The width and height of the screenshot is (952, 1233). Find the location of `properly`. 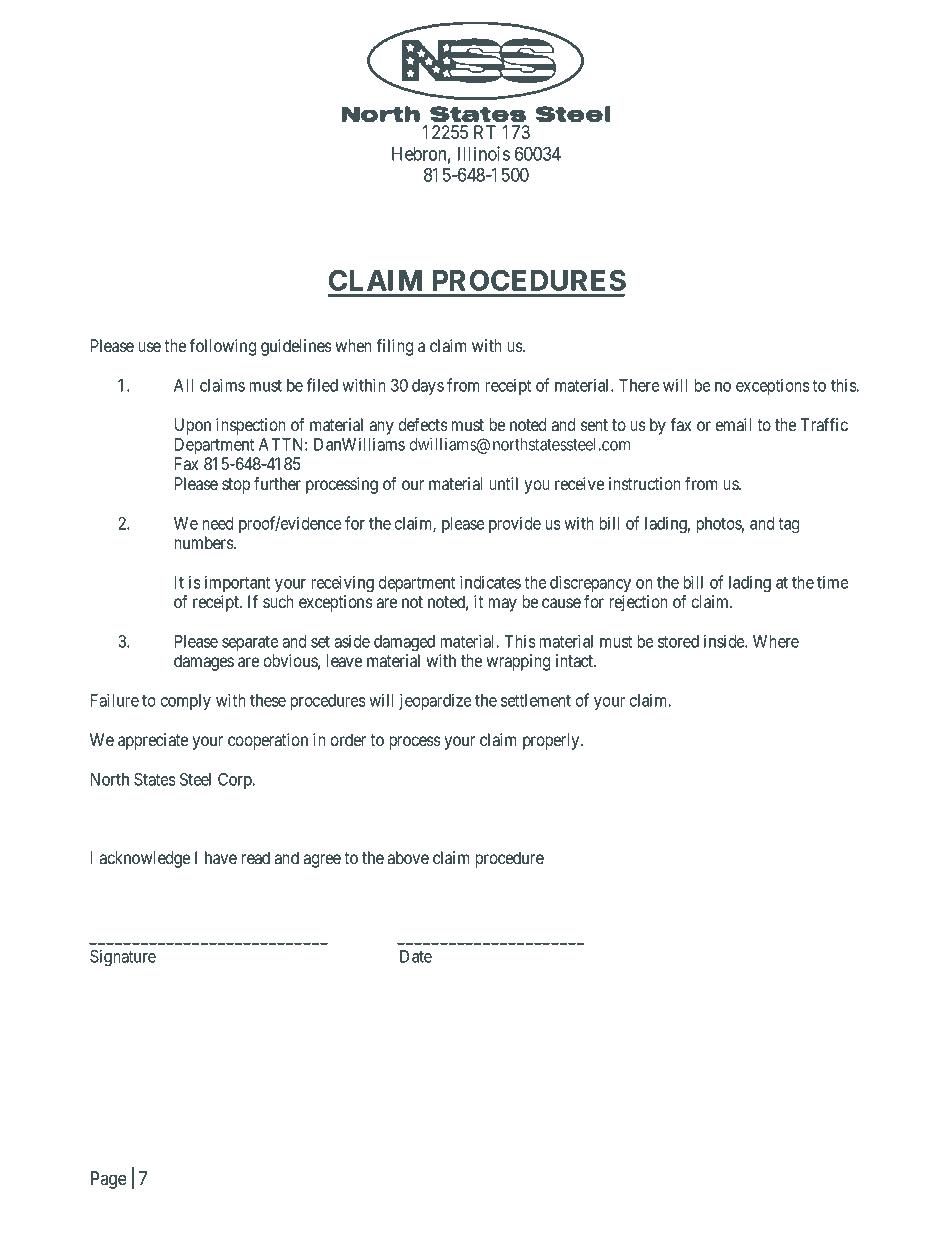

properly is located at coordinates (552, 741).
